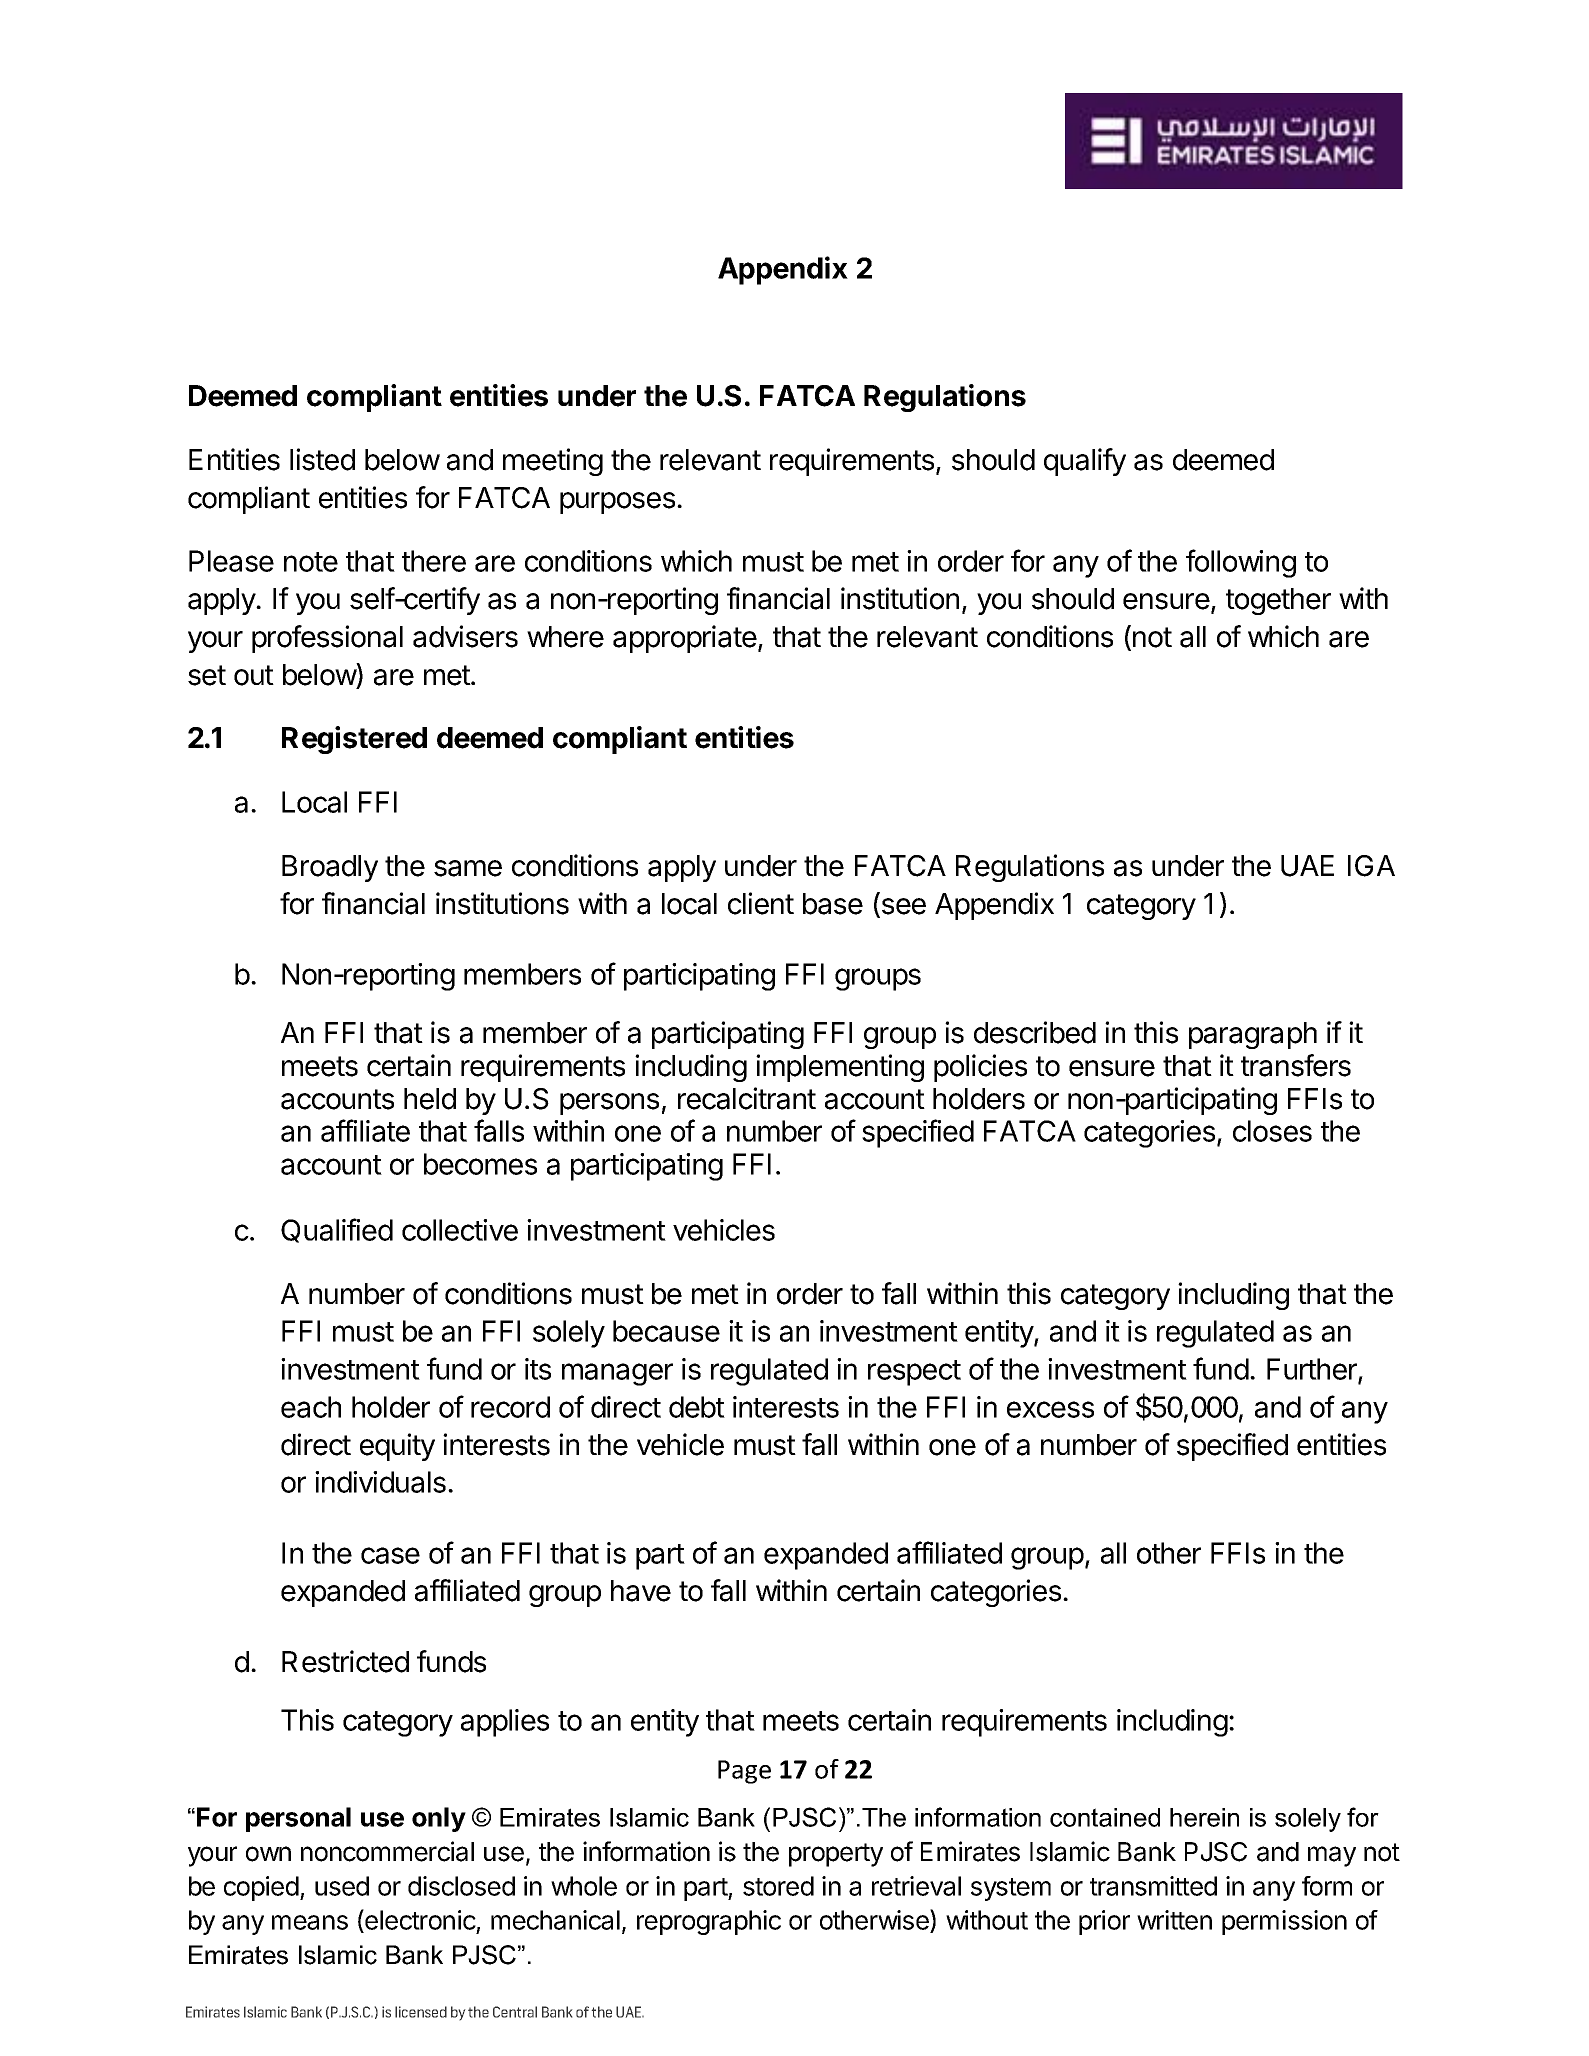 Image resolution: width=1589 pixels, height=2056 pixels. Describe the element at coordinates (697, 1407) in the image. I see `debt` at that location.
